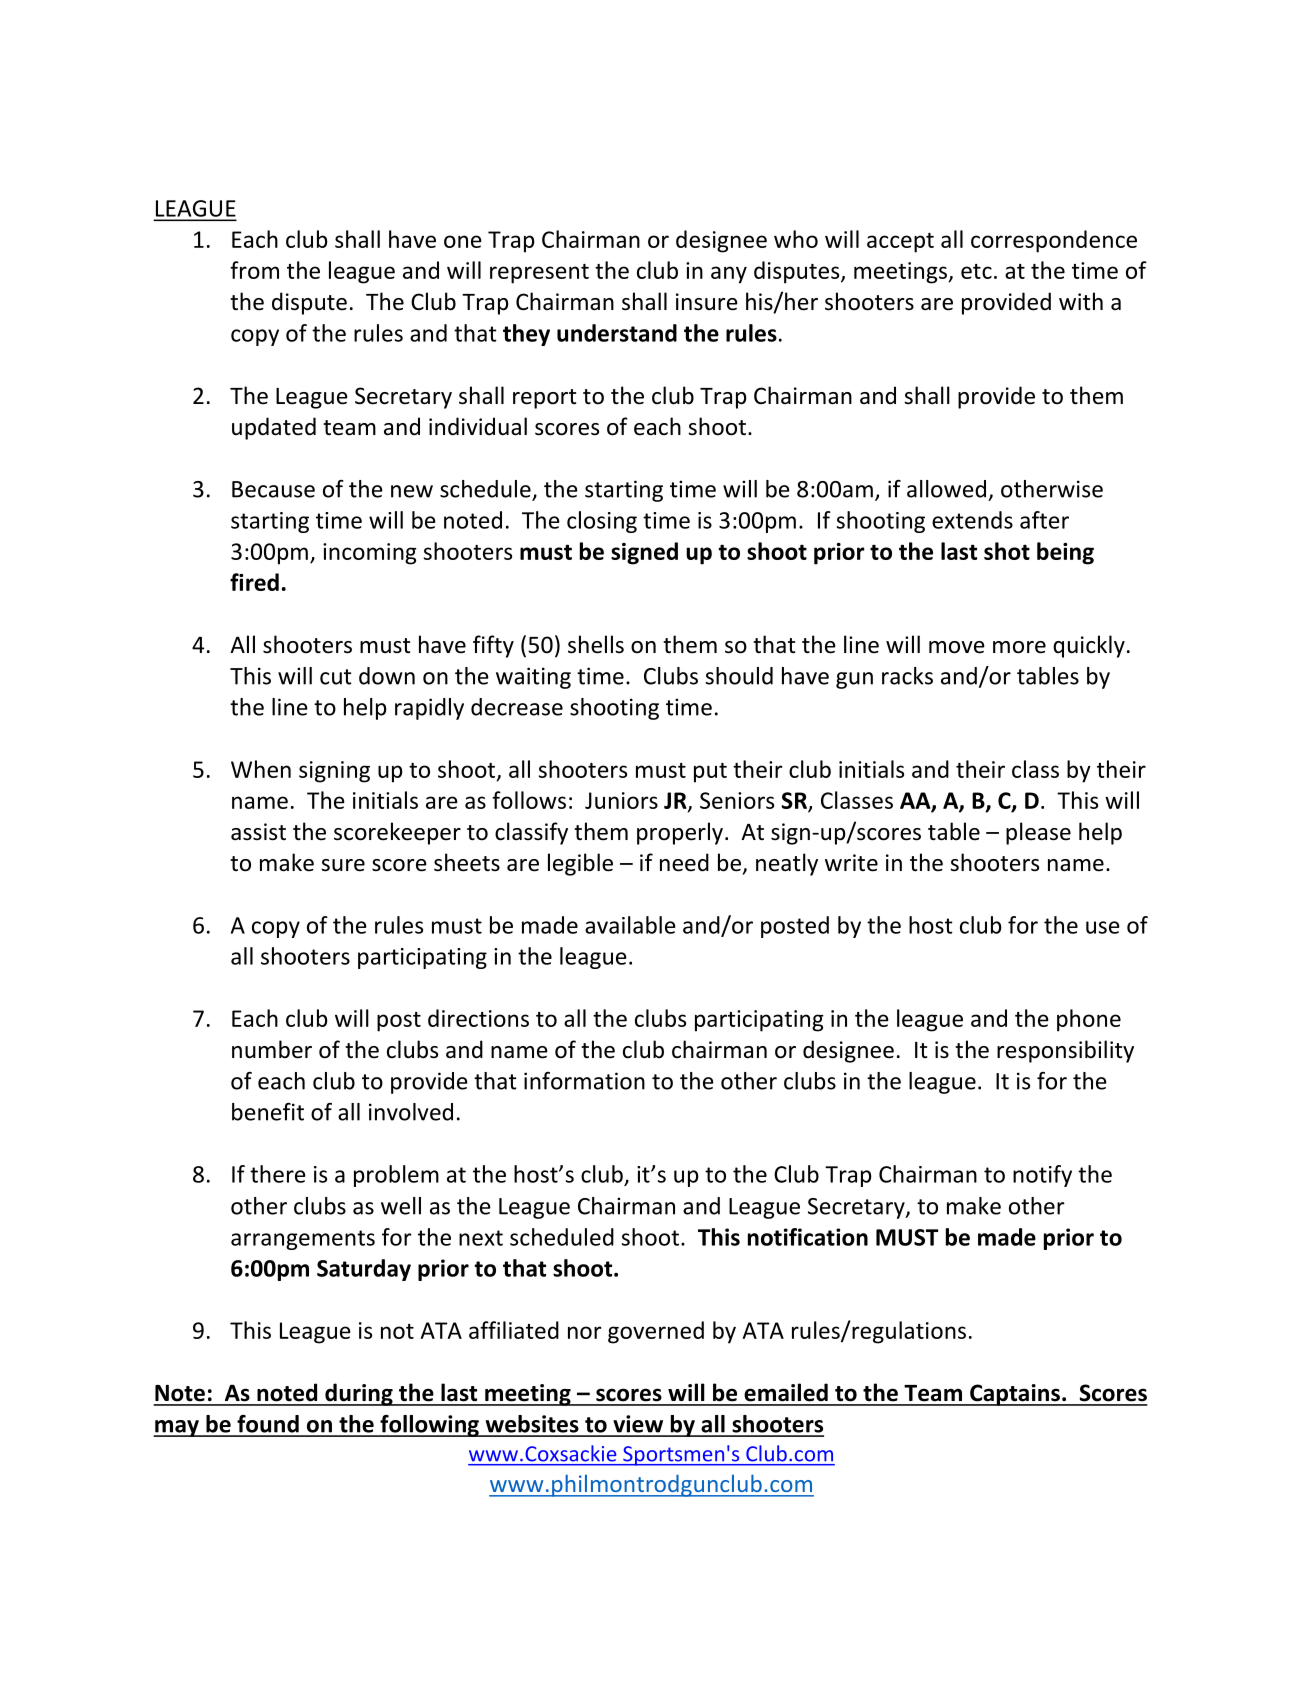 This screenshot has height=1685, width=1302. Describe the element at coordinates (1038, 833) in the screenshot. I see `please` at that location.
